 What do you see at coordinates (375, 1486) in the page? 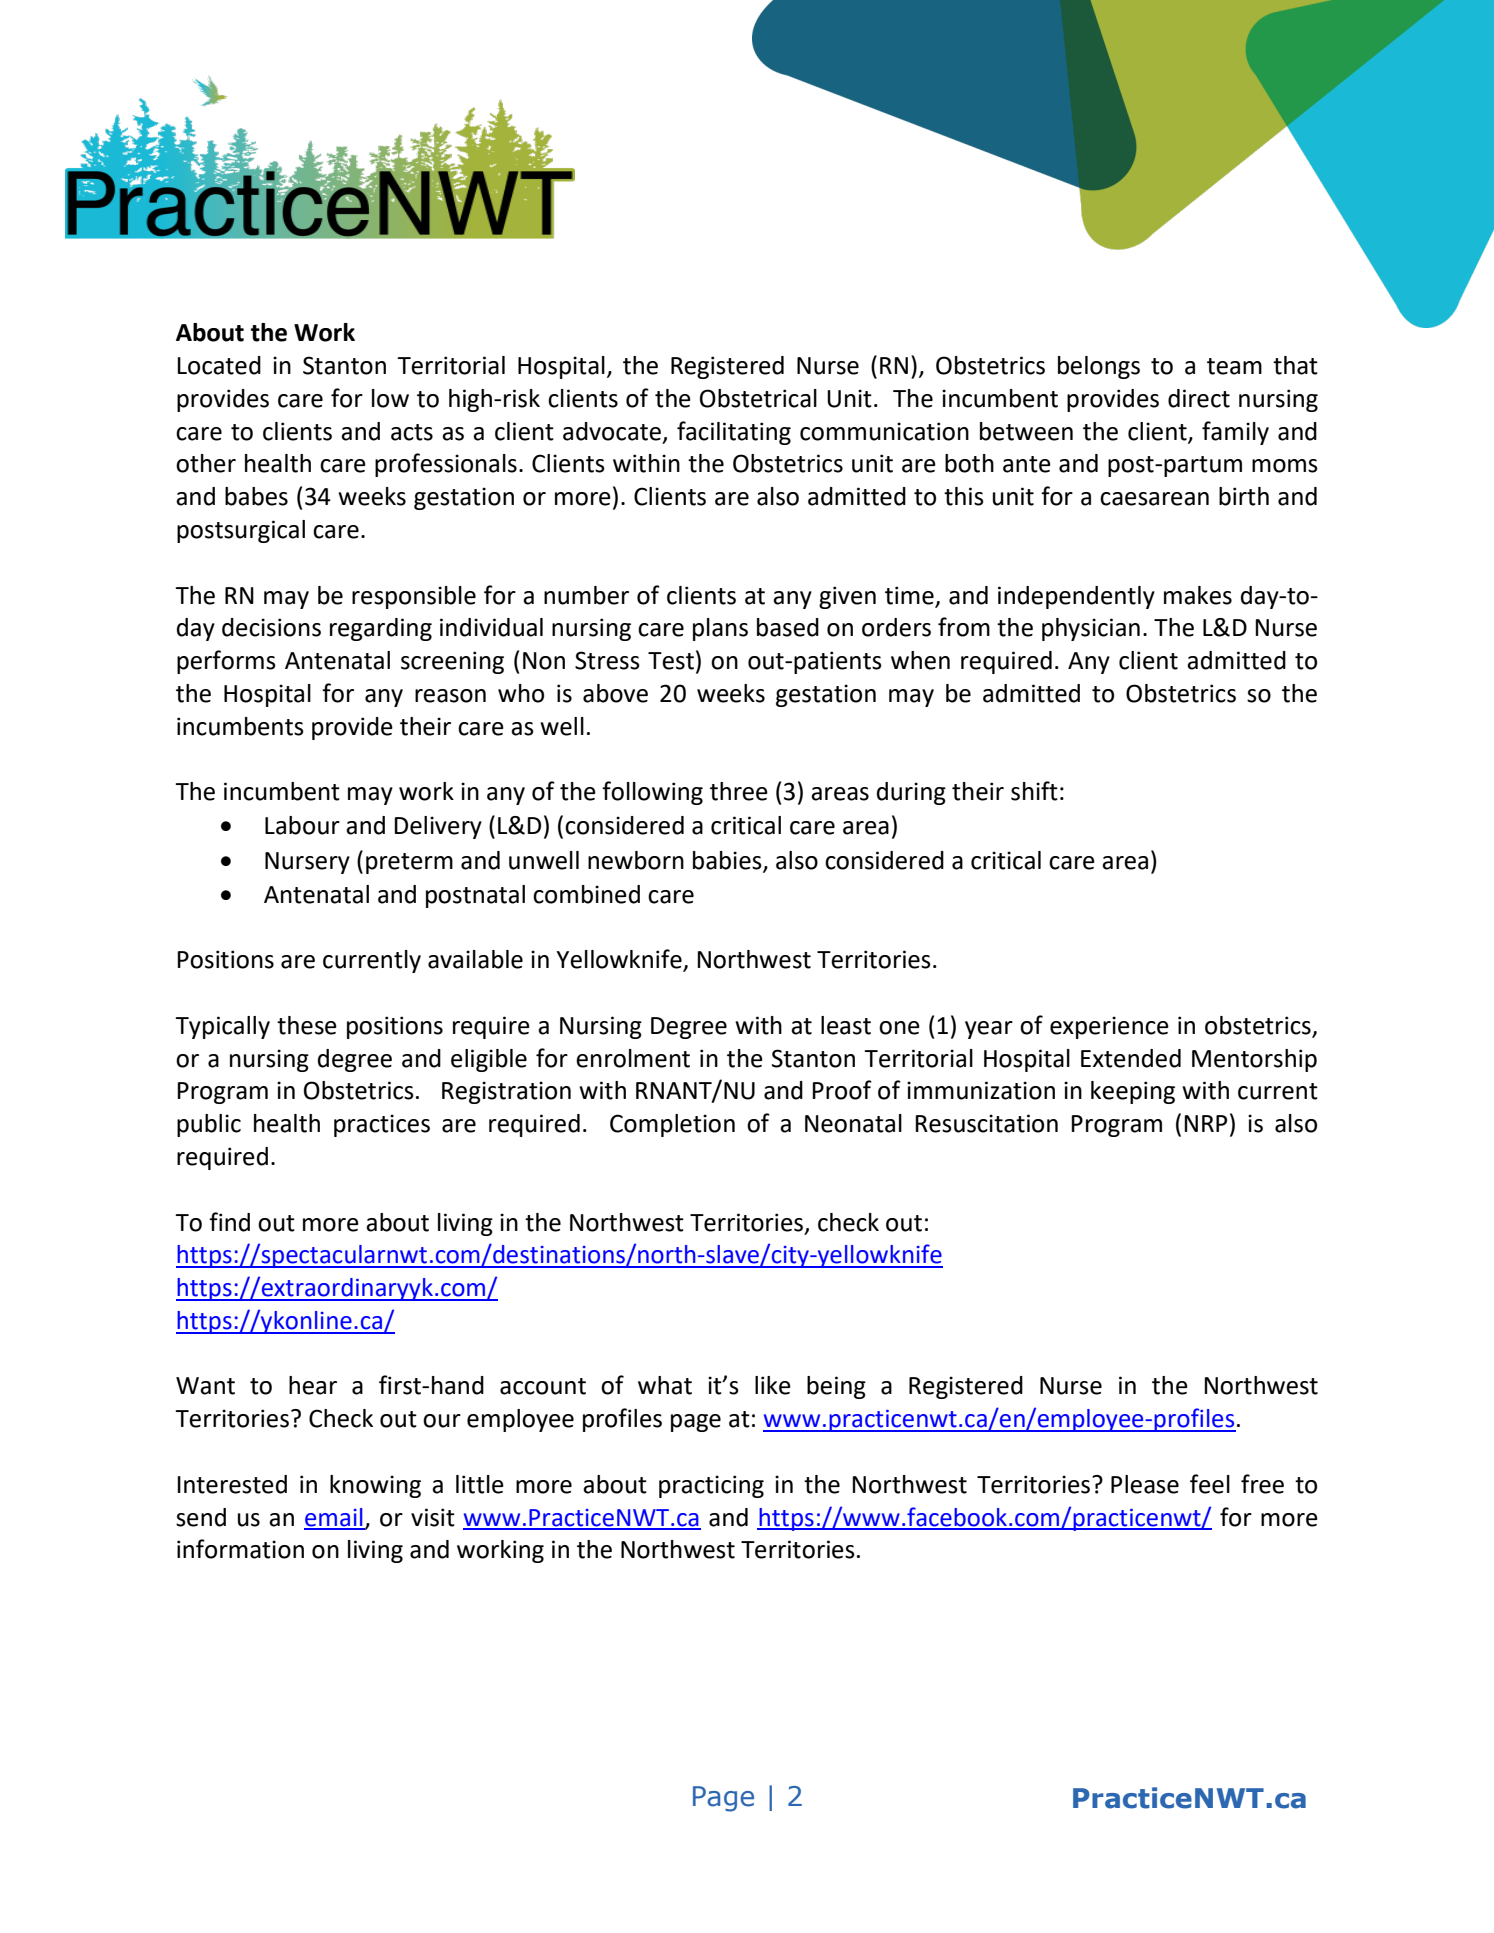
I see `knowing` at bounding box center [375, 1486].
